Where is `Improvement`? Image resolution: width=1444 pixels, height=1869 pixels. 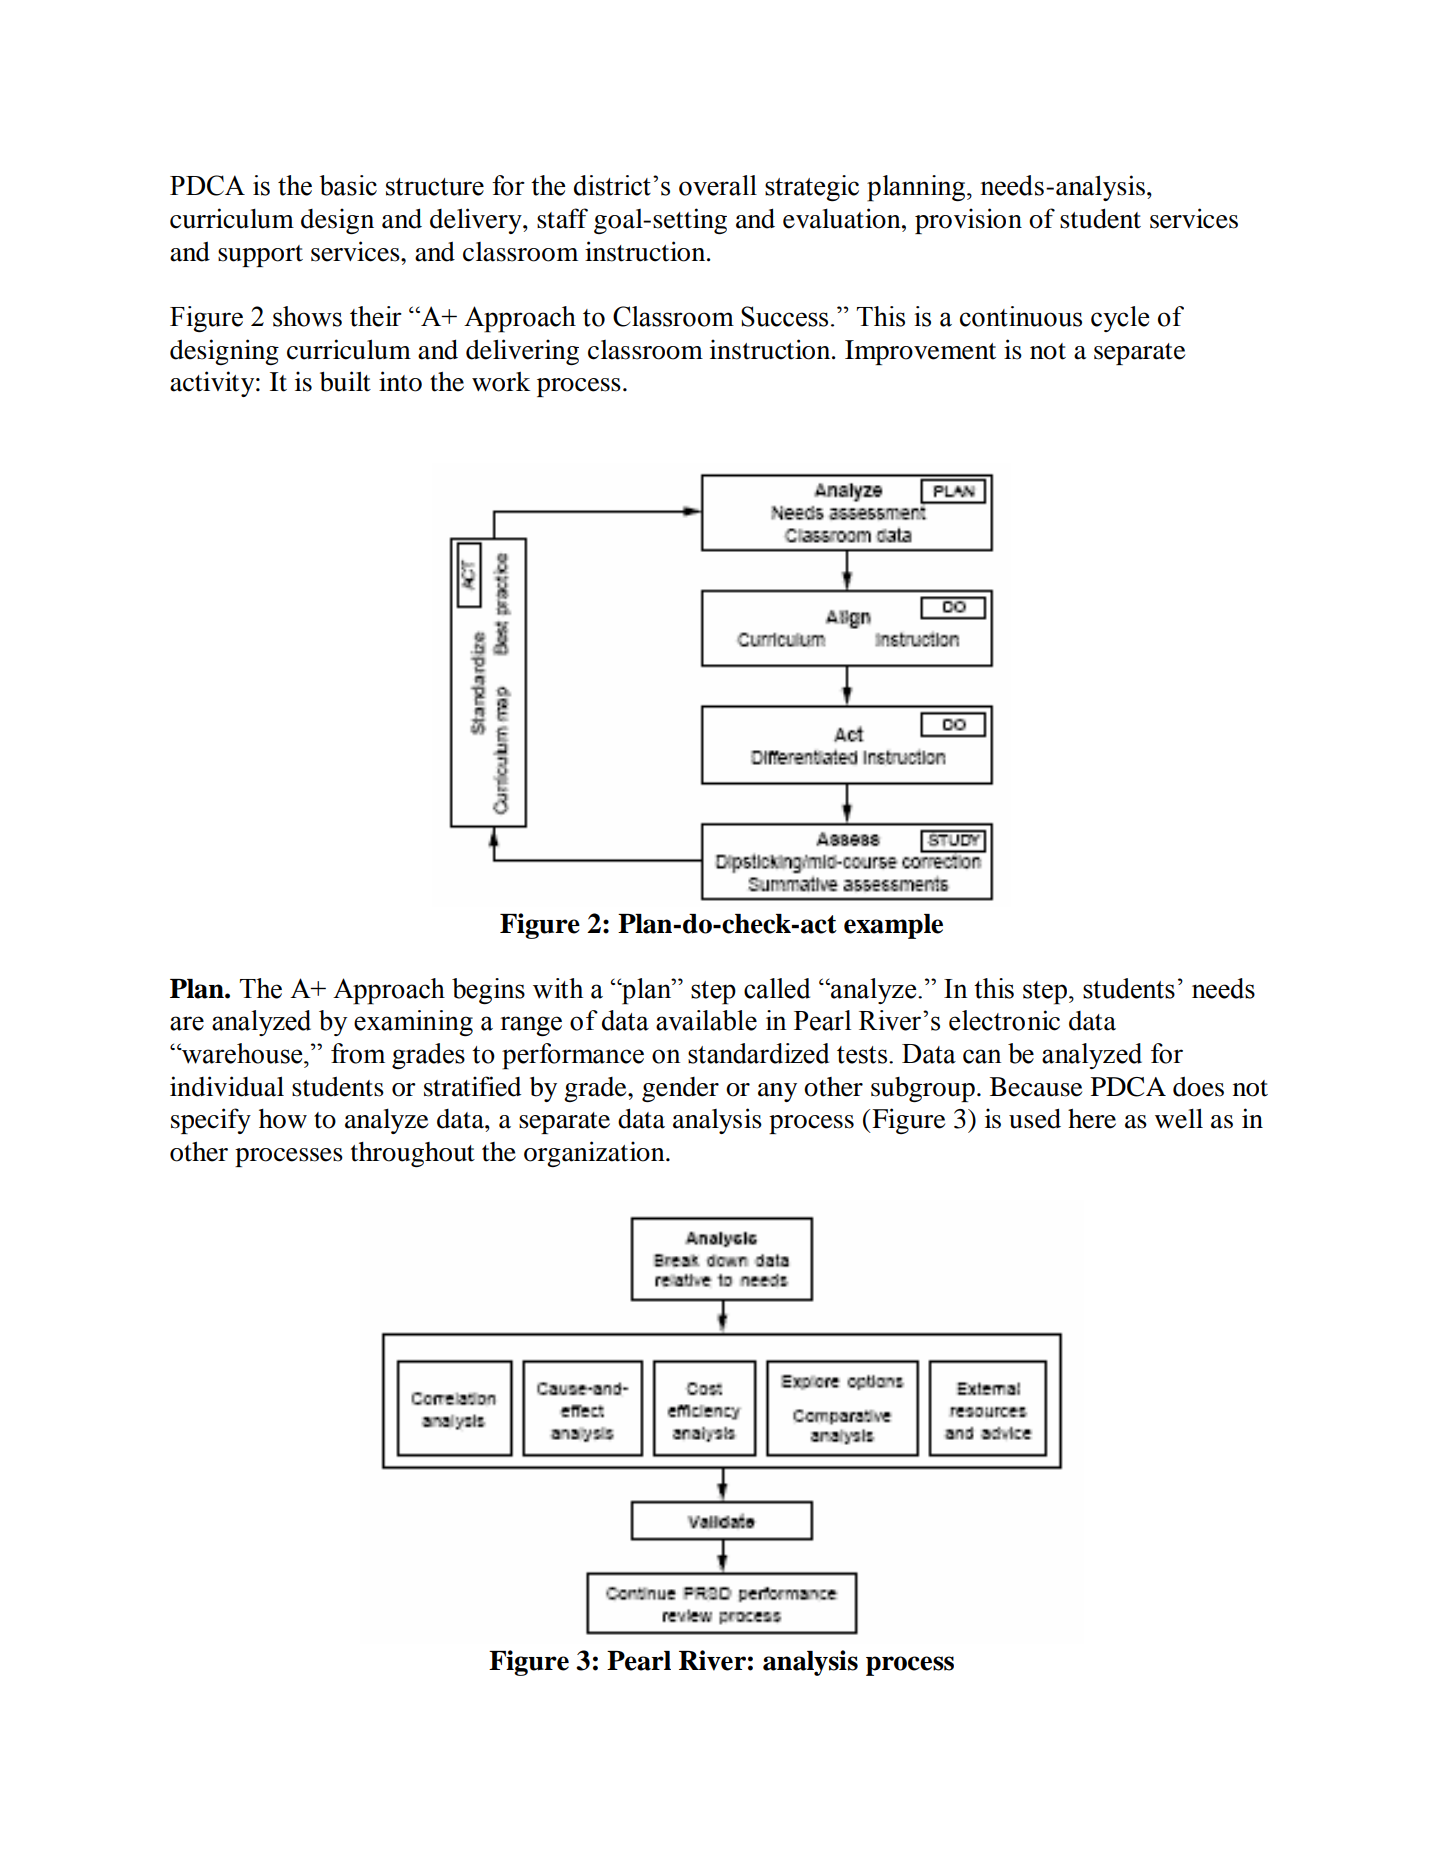
Improvement is located at coordinates (920, 352).
